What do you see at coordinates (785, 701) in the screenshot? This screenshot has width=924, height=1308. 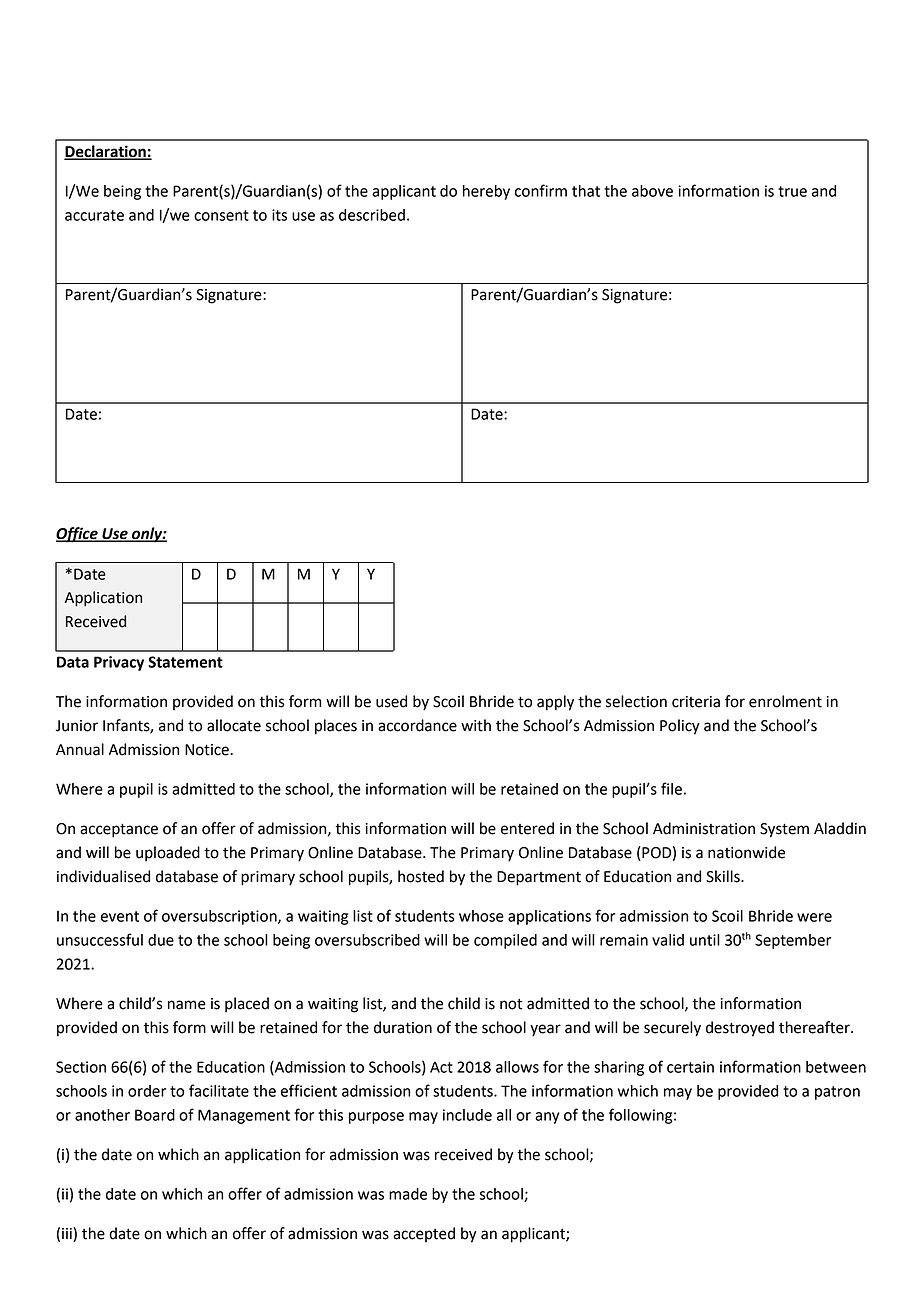 I see `enrolment` at bounding box center [785, 701].
